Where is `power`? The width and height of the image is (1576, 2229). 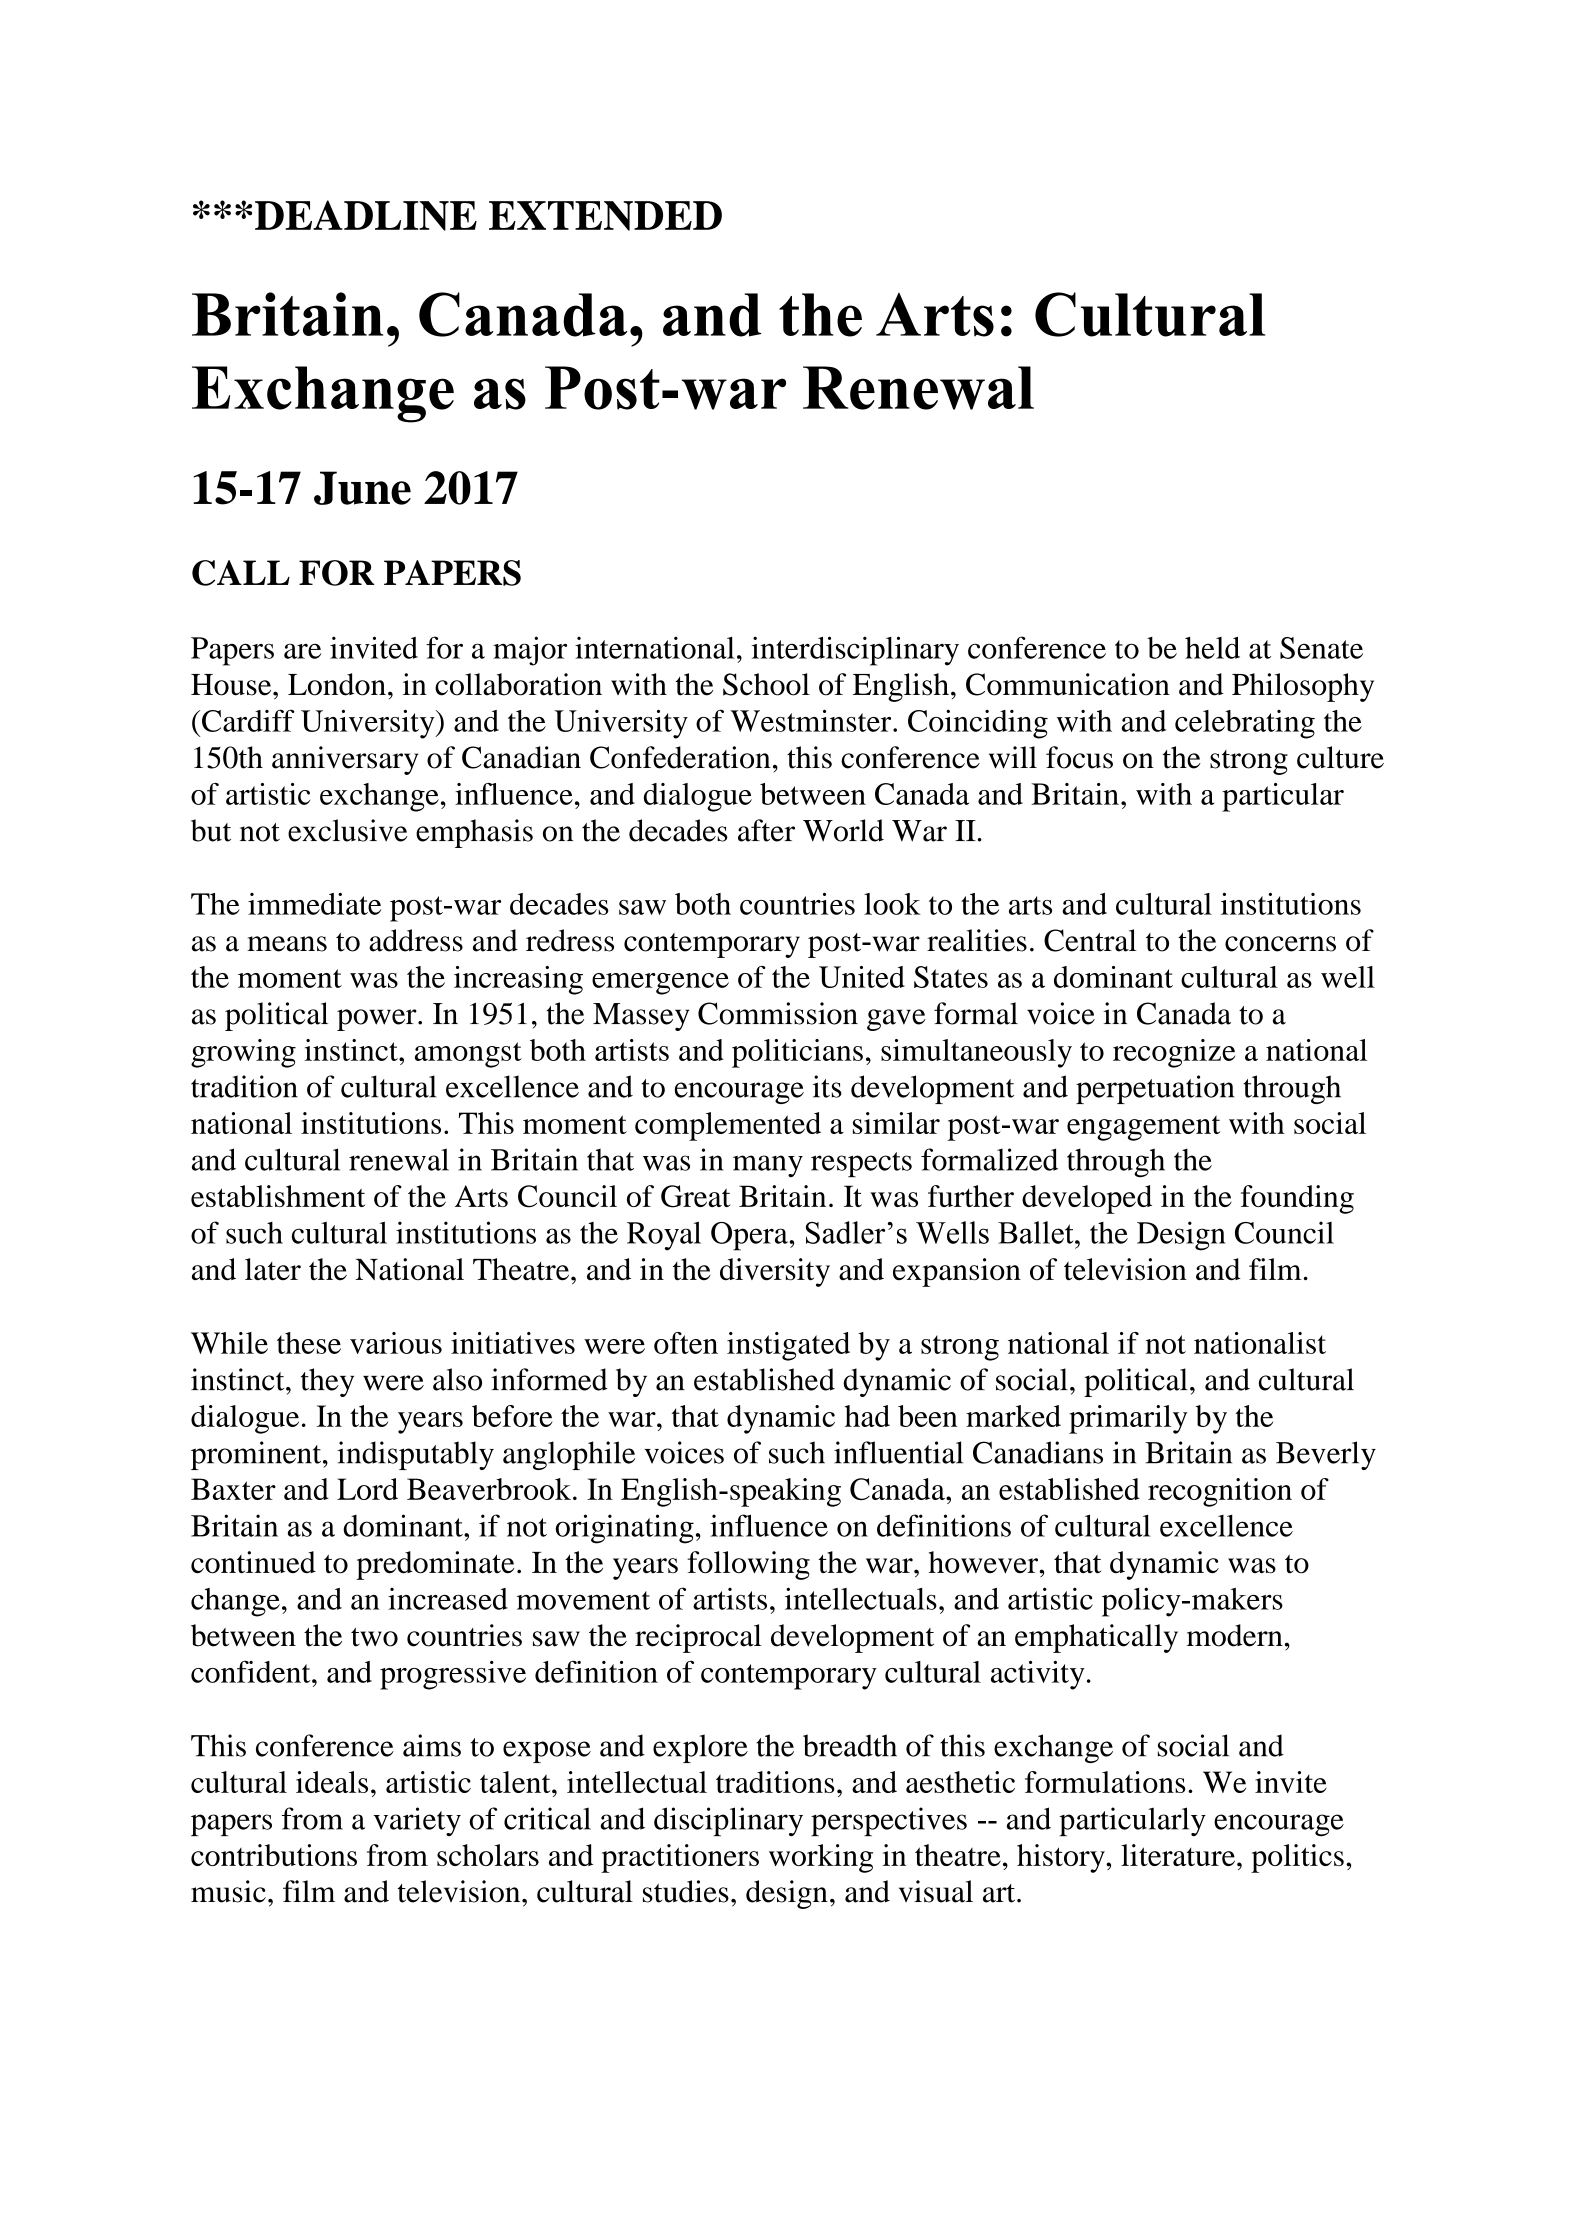 power is located at coordinates (378, 1020).
